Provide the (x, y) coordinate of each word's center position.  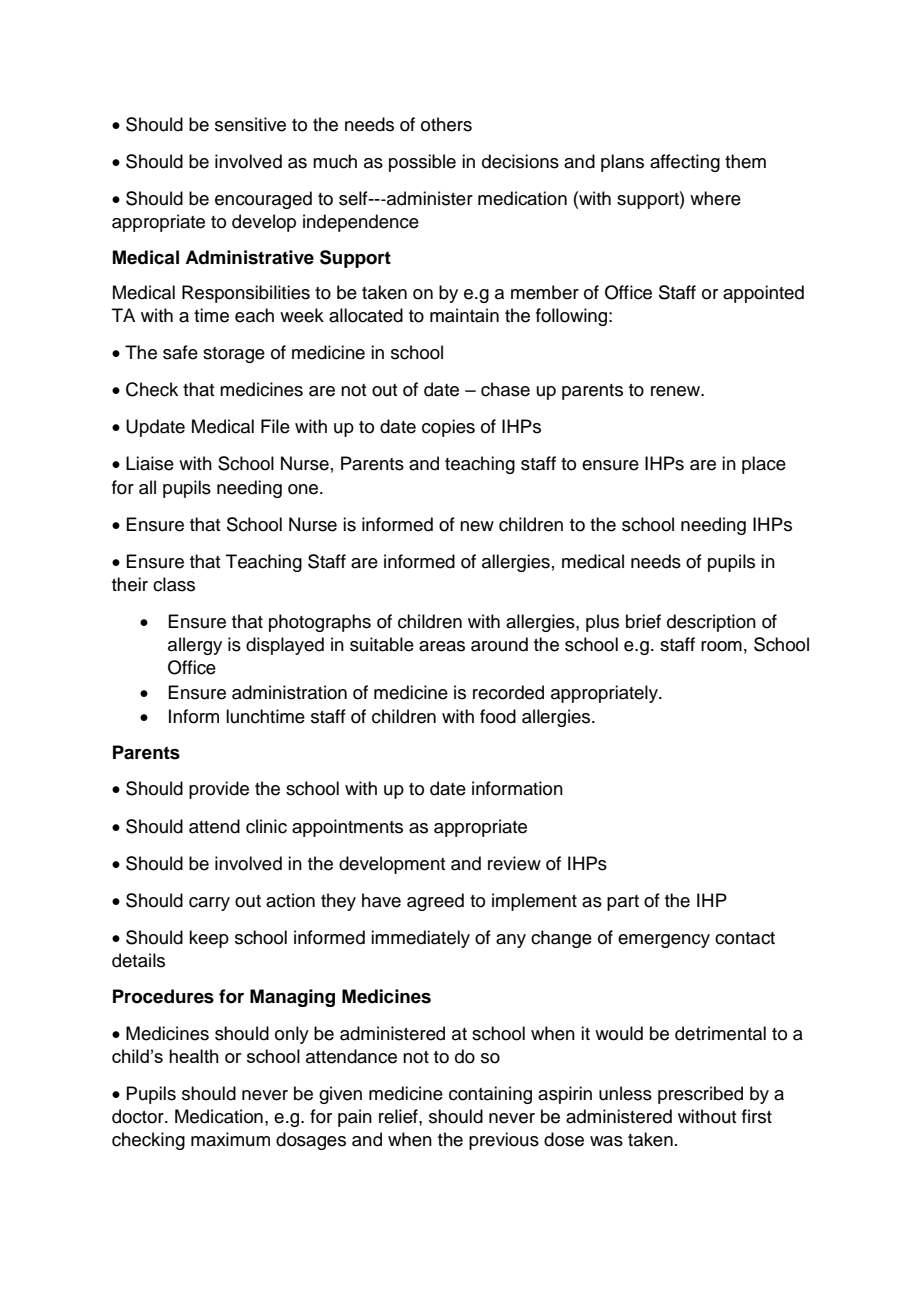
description (711, 623)
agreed (435, 902)
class (174, 584)
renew (677, 391)
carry (209, 904)
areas (442, 646)
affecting (685, 163)
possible (422, 163)
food (498, 716)
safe (180, 352)
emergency (664, 941)
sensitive (250, 124)
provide (219, 790)
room (721, 646)
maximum (230, 1139)
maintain (464, 315)
